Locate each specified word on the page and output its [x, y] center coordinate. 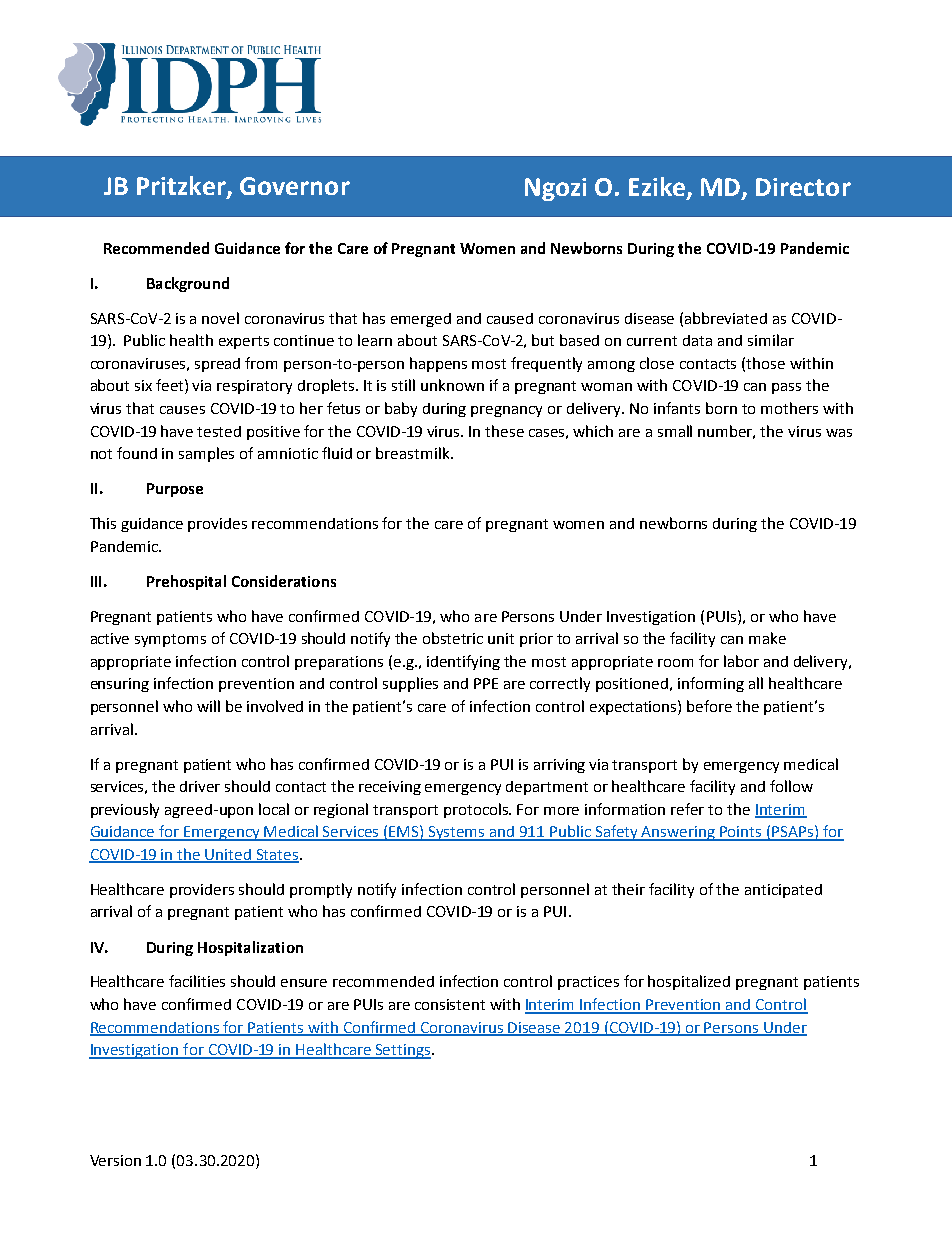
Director [803, 187]
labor [741, 661]
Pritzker [182, 187]
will [208, 706]
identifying [463, 662]
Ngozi [555, 189]
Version [115, 1160]
